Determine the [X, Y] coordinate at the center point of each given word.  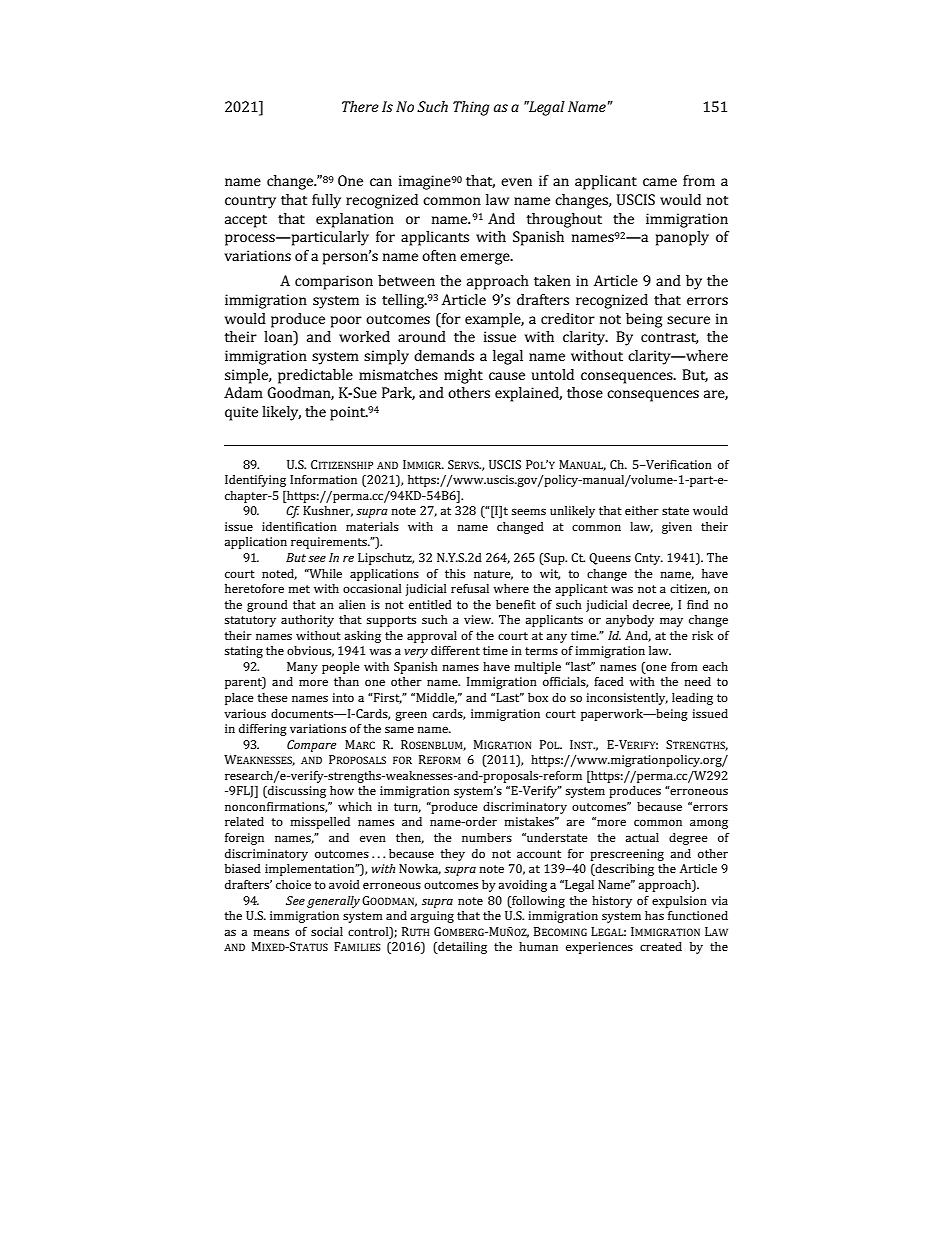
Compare [311, 746]
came [660, 182]
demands [444, 355]
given [677, 528]
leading [692, 699]
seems [529, 511]
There [360, 106]
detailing [461, 948]
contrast [670, 338]
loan [279, 338]
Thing [471, 108]
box [538, 697]
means [271, 932]
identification [299, 526]
